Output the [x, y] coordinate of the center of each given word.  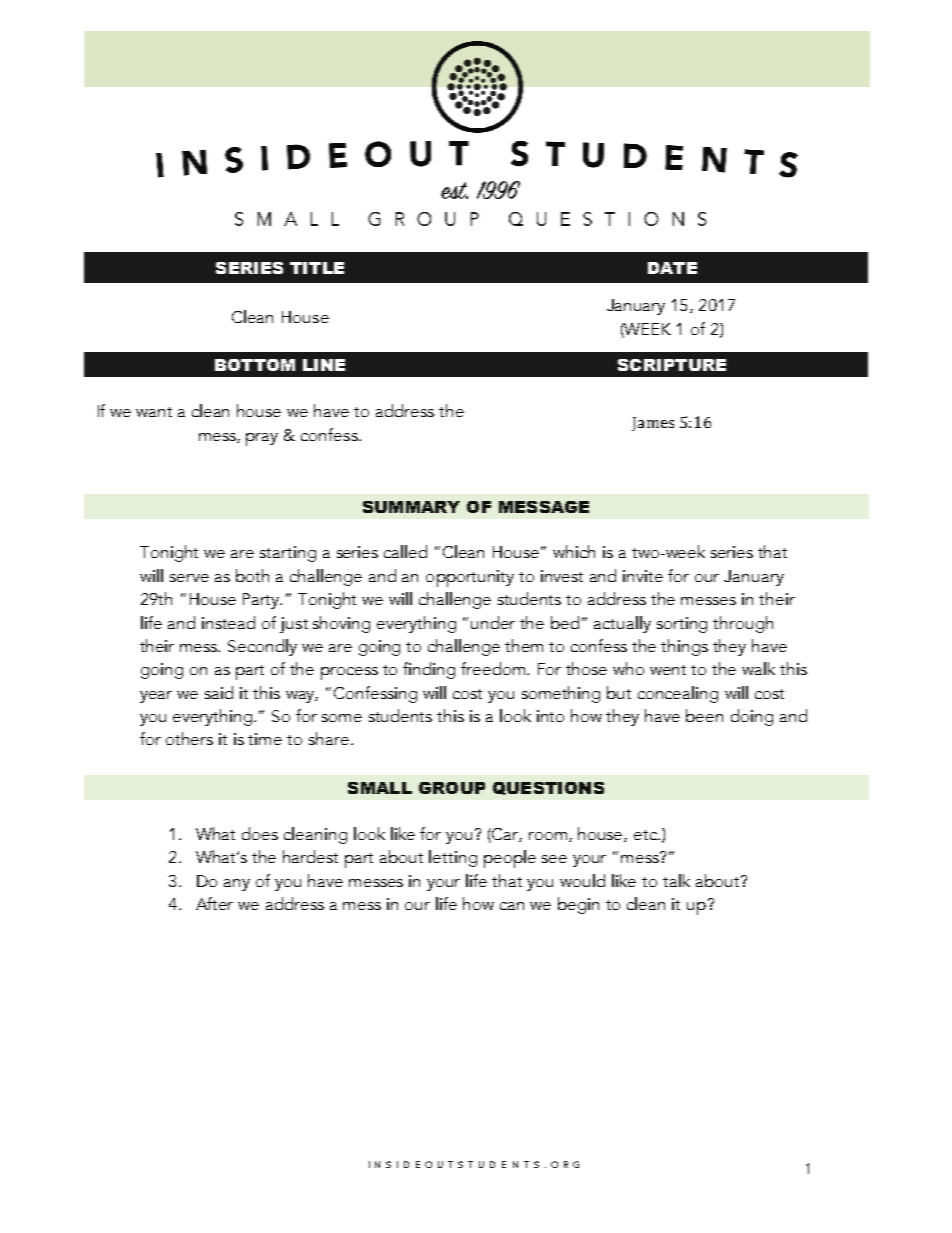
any [237, 885]
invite [643, 576]
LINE [324, 365]
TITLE [317, 268]
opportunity [470, 578]
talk [676, 880]
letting [453, 858]
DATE [672, 268]
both [252, 575]
